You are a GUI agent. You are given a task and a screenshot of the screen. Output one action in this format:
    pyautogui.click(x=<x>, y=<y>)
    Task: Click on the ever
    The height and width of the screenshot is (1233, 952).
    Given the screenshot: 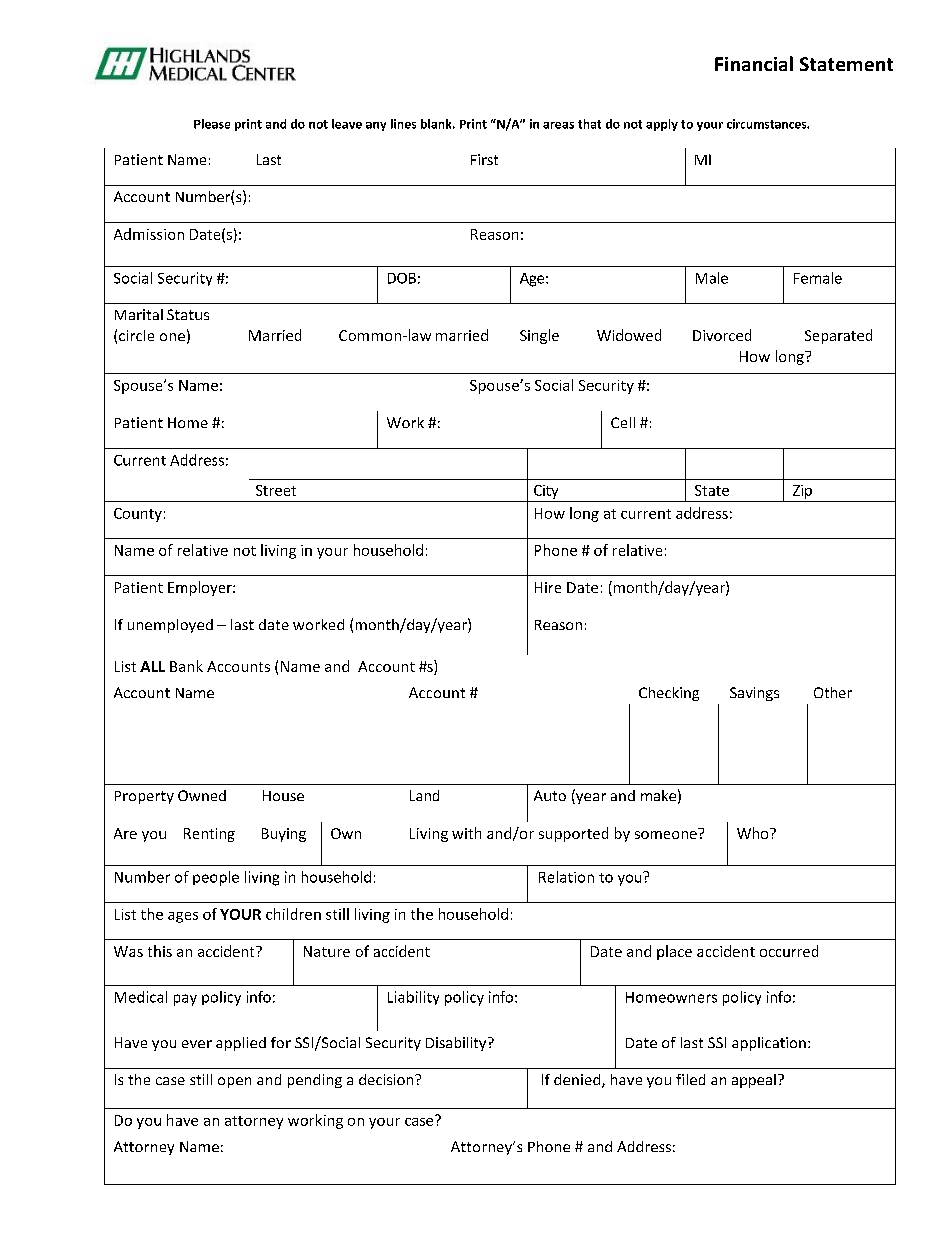 What is the action you would take?
    pyautogui.click(x=197, y=1044)
